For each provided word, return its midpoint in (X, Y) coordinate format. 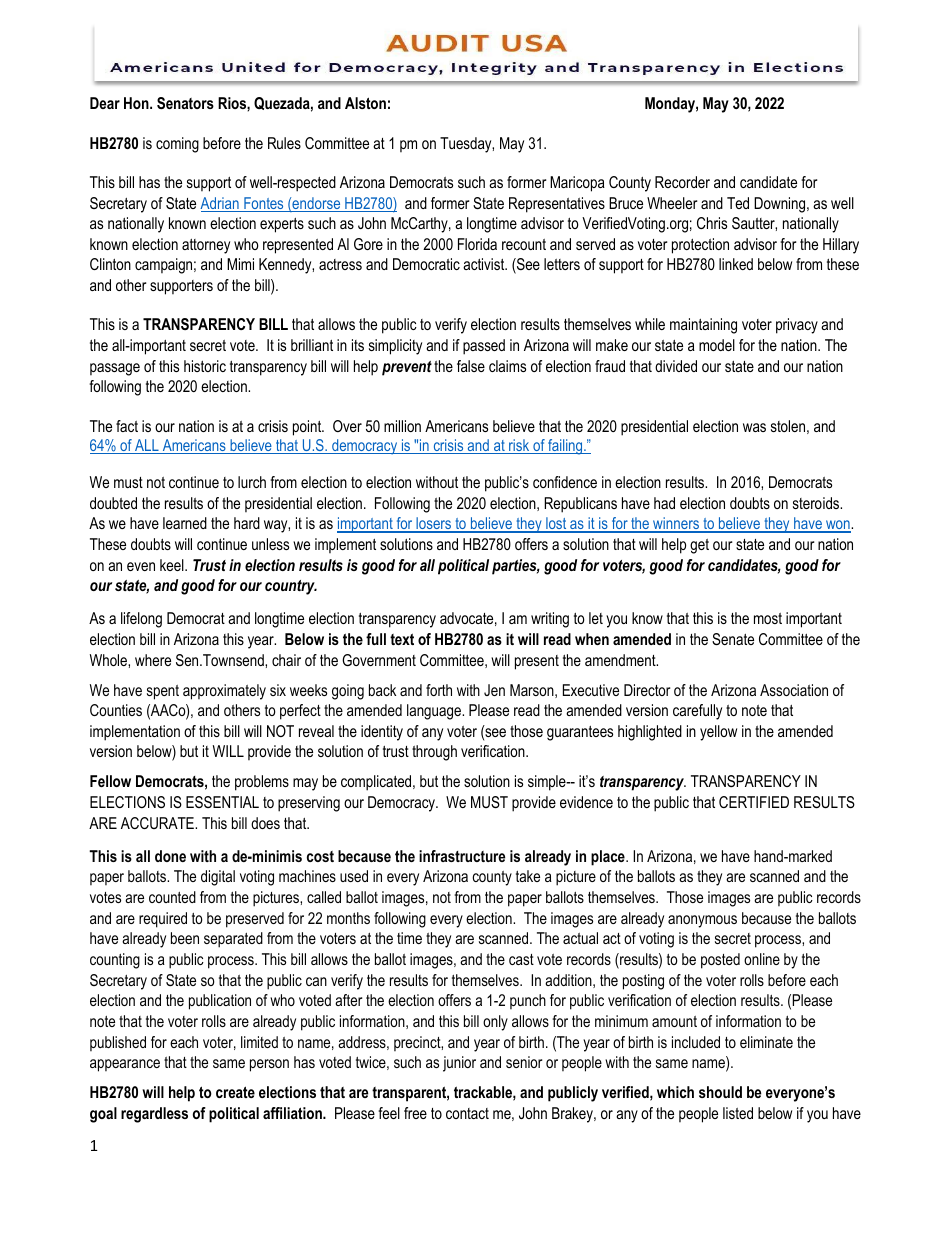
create (235, 1092)
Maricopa (577, 184)
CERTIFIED (754, 802)
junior (459, 1064)
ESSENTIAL (222, 802)
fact (127, 426)
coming (177, 145)
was (754, 427)
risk (519, 446)
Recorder (682, 182)
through (434, 753)
